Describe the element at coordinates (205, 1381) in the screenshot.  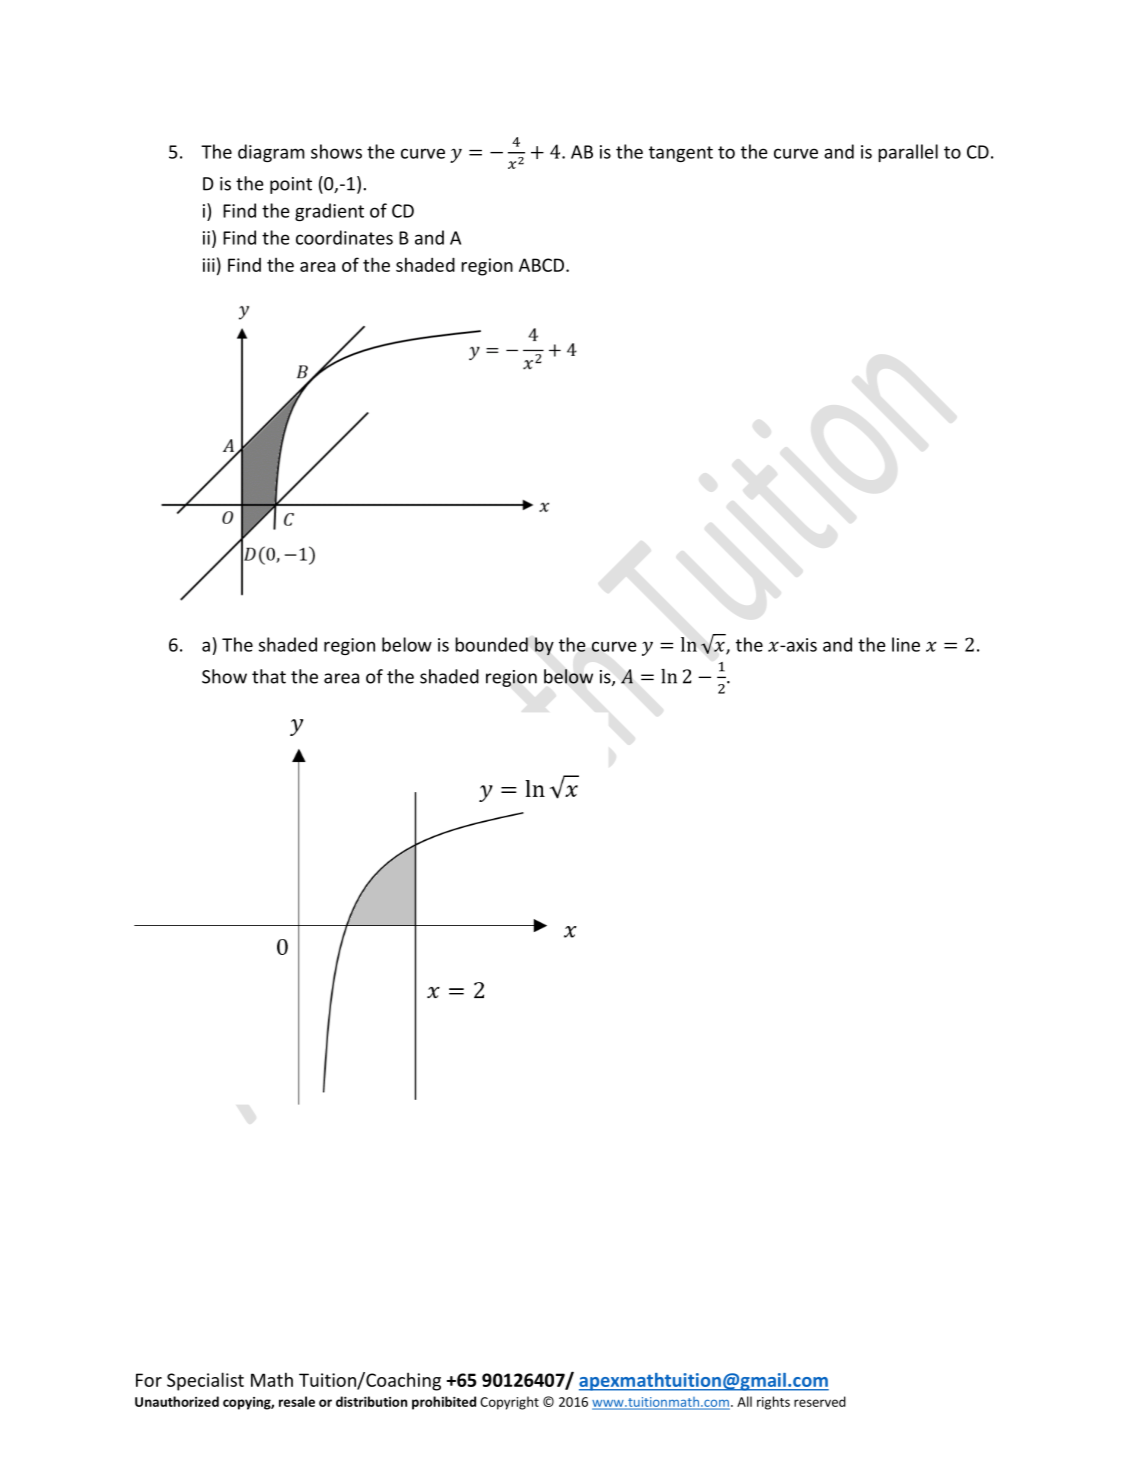
I see `Specialist` at that location.
